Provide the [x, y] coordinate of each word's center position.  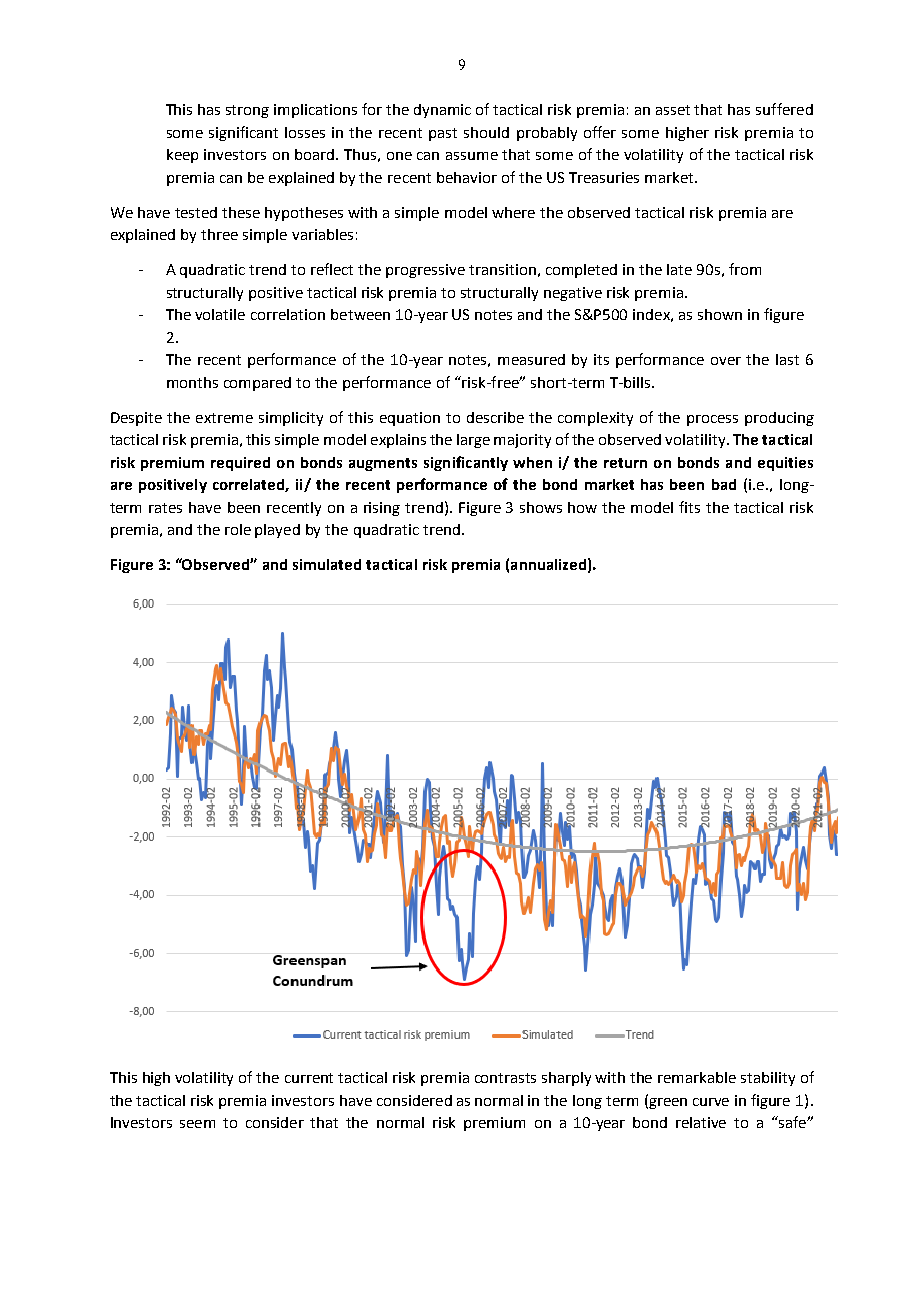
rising [382, 509]
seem [197, 1124]
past [443, 134]
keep [182, 156]
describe [495, 417]
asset [673, 110]
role [238, 529]
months [192, 382]
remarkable [697, 1077]
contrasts [505, 1078]
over [726, 361]
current [309, 1078]
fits [689, 507]
